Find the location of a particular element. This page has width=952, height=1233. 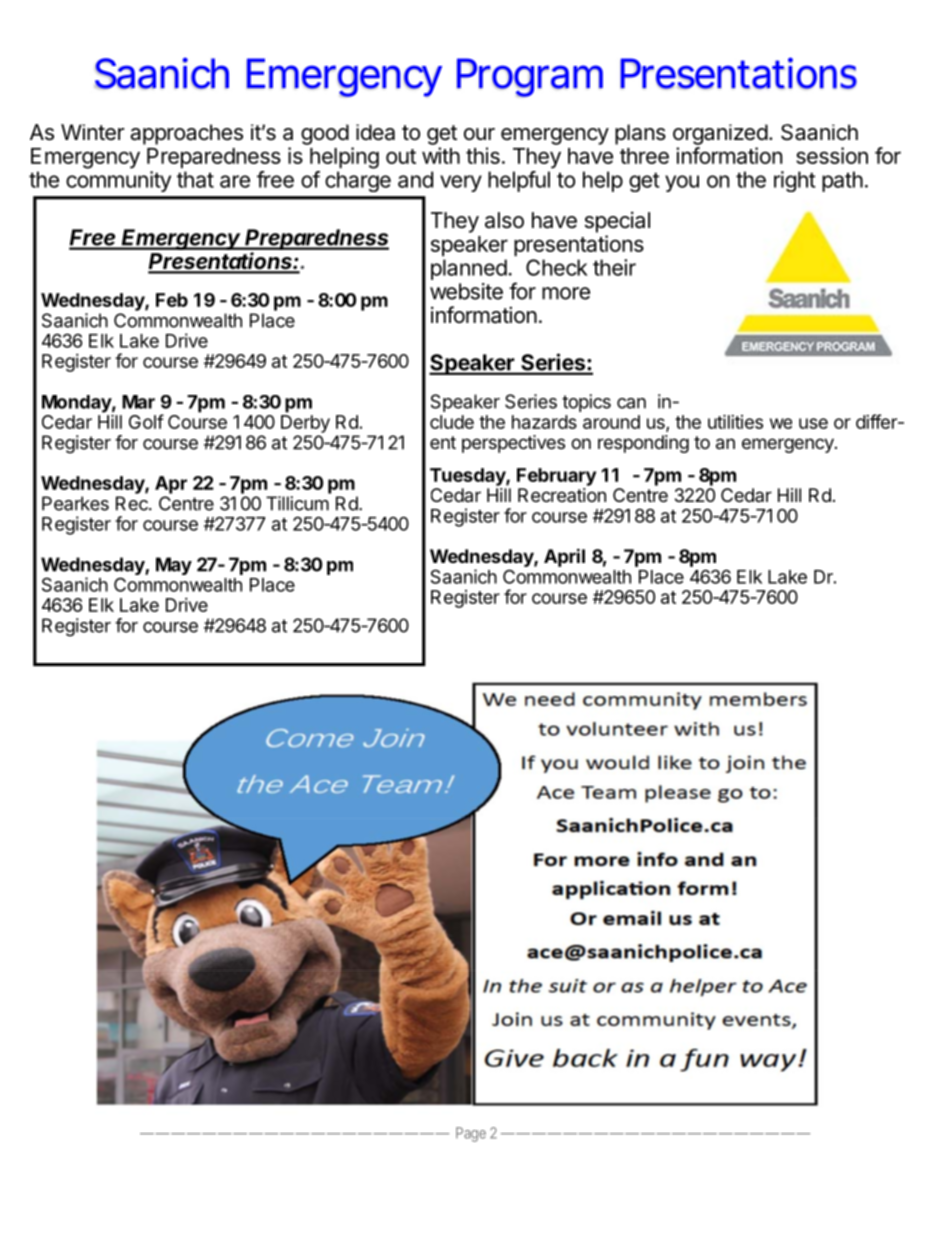

use is located at coordinates (813, 423).
